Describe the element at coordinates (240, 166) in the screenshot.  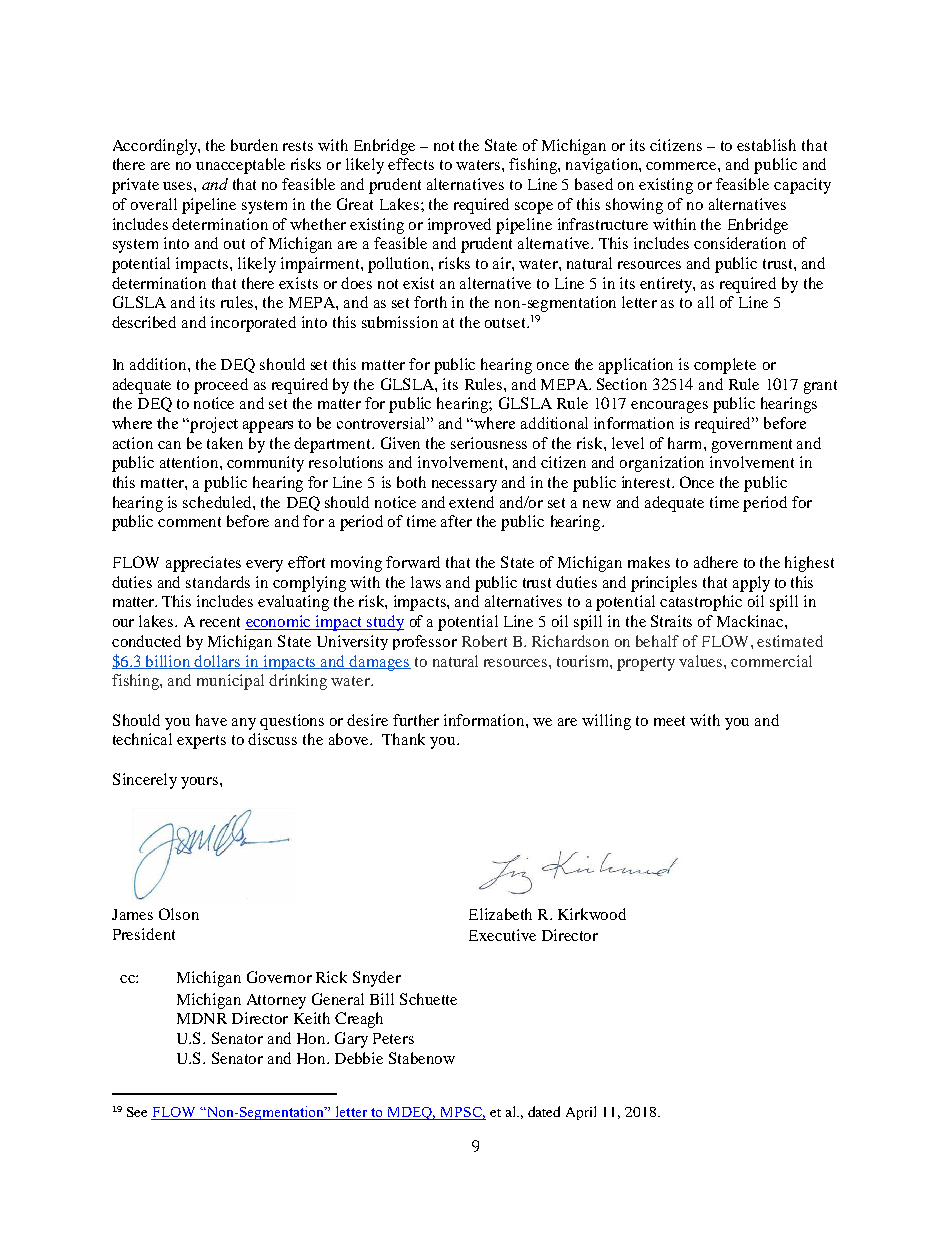
I see `unacceptable` at that location.
